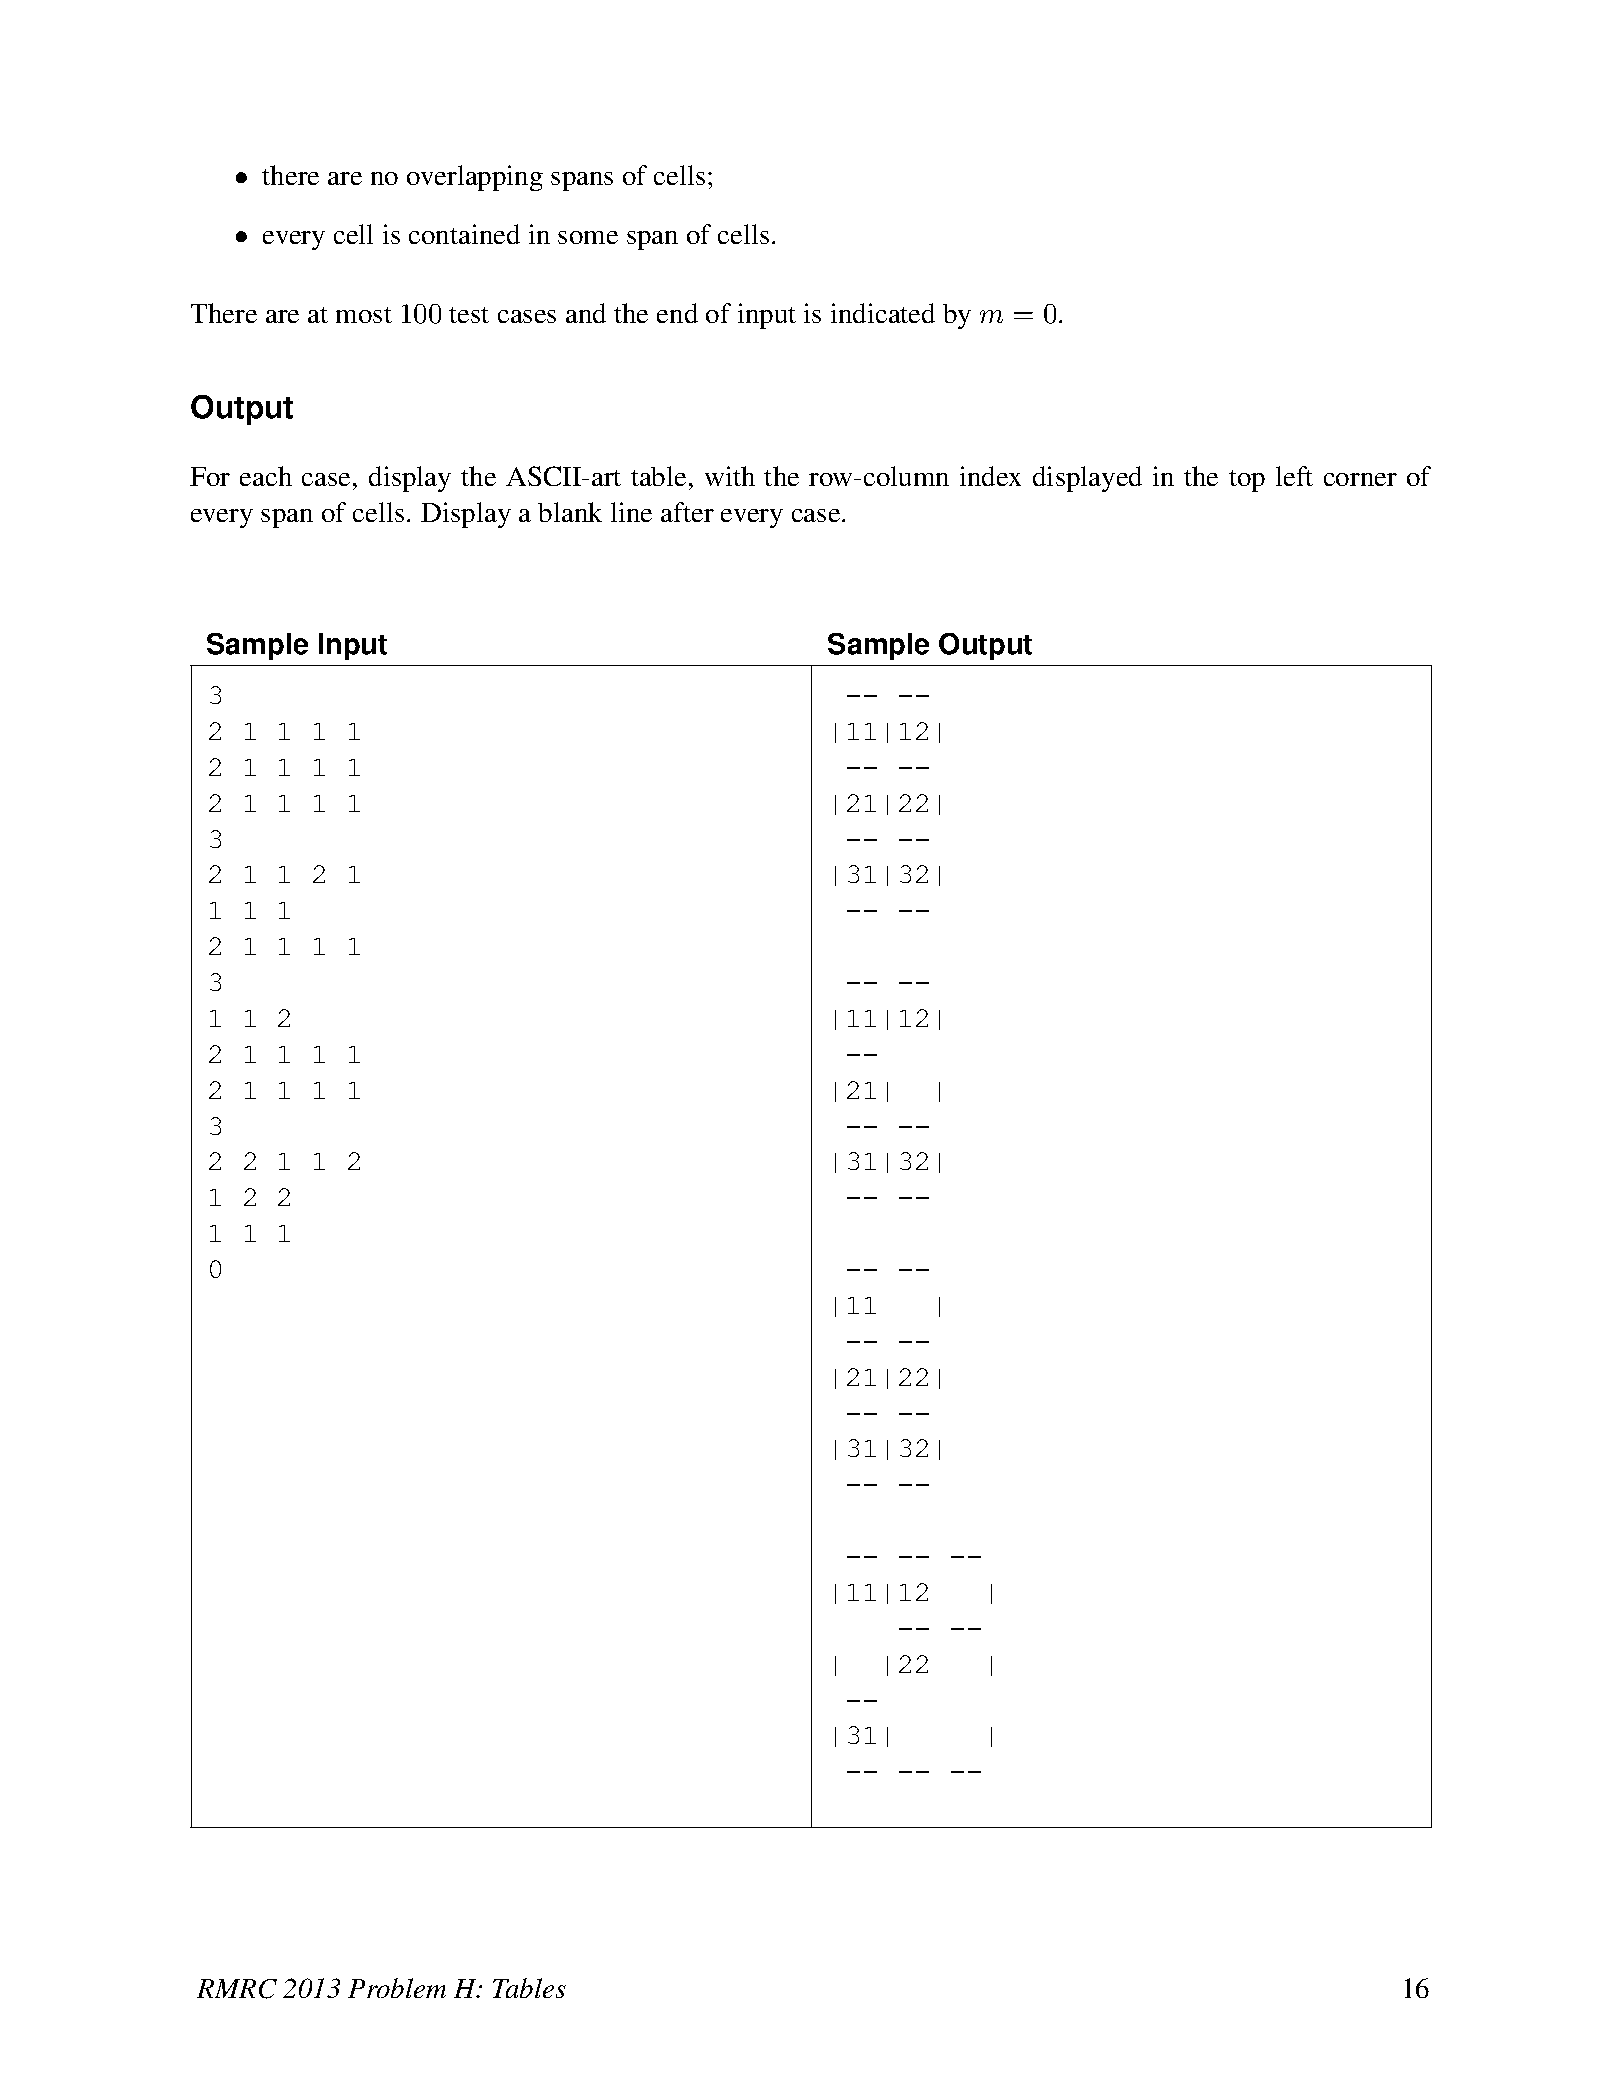  I want to click on corner, so click(1360, 479).
